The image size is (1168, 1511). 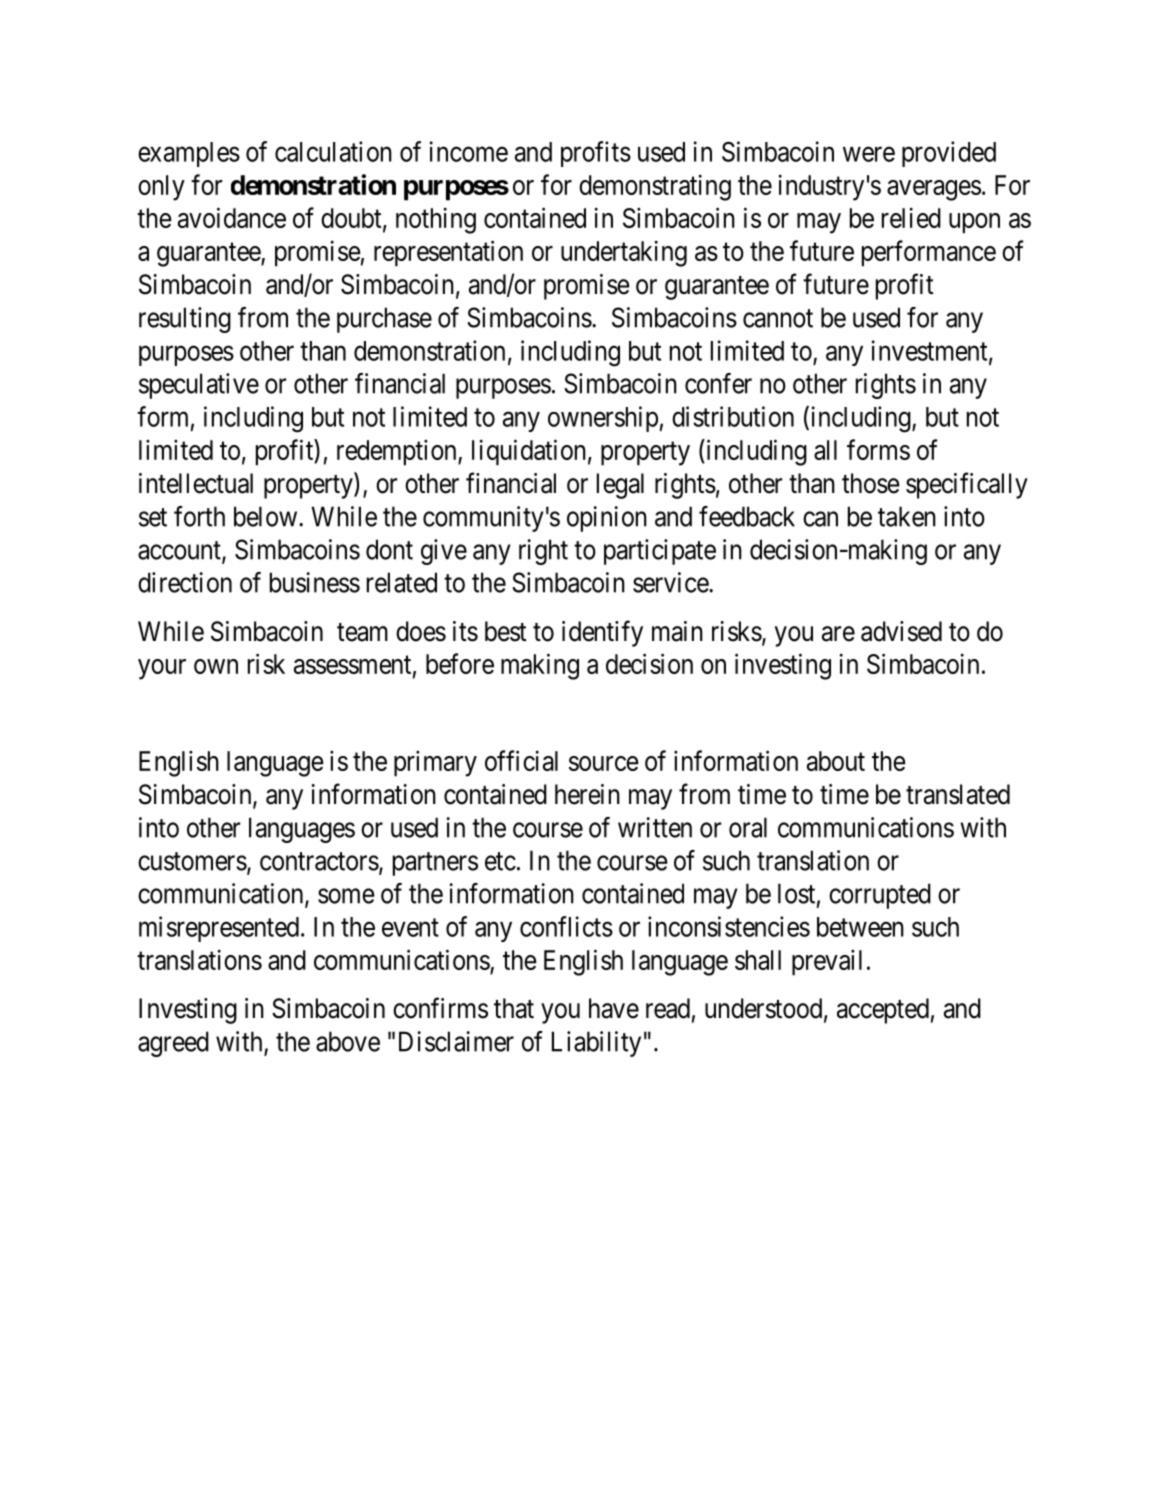 I want to click on demonstrating, so click(x=655, y=187).
